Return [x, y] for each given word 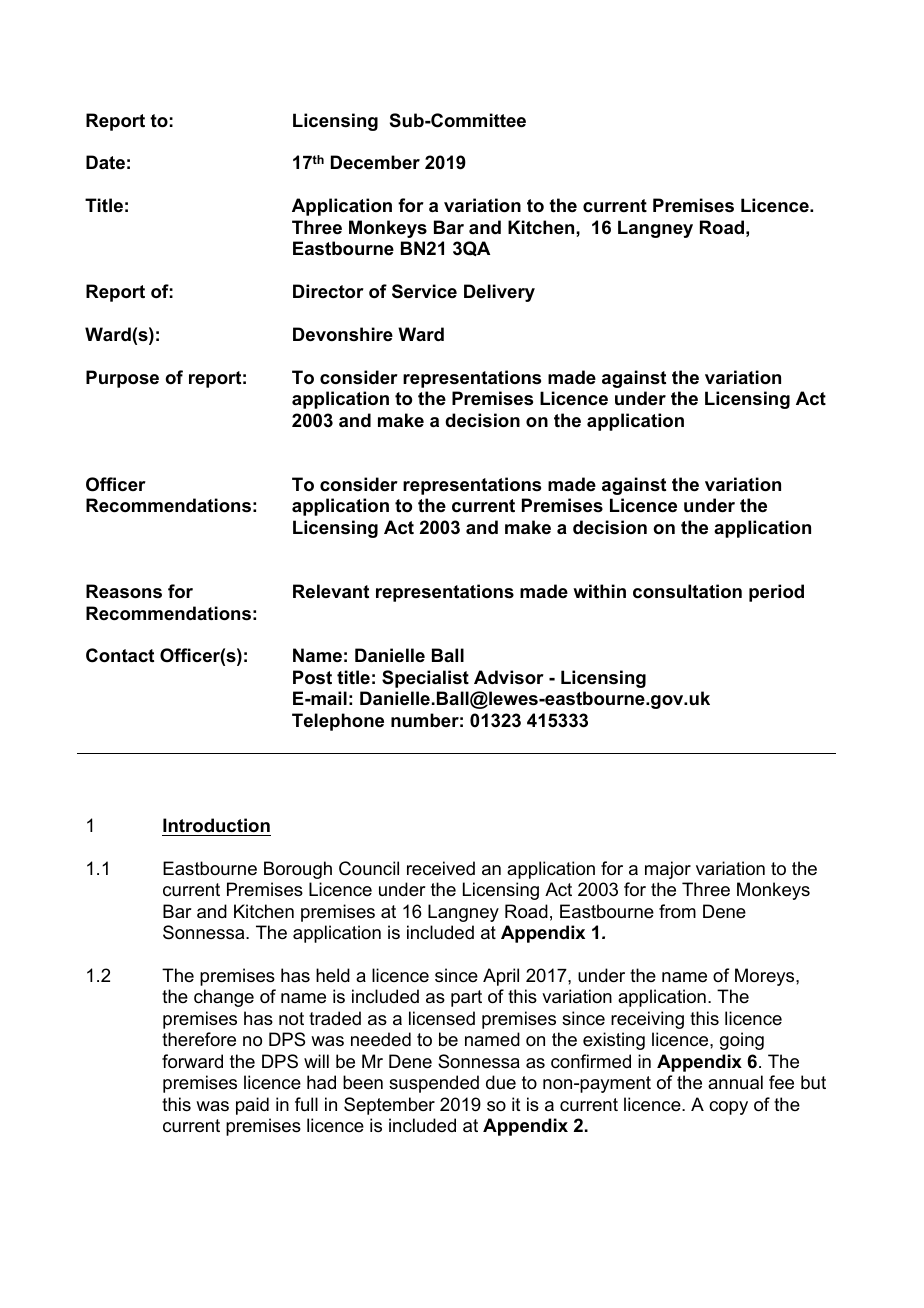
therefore [199, 1039]
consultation [687, 591]
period [776, 593]
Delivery [499, 293]
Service [424, 291]
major [668, 870]
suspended [434, 1084]
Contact [120, 655]
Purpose [122, 379]
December [375, 162]
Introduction [216, 825]
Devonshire [343, 334]
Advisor [509, 677]
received [441, 868]
